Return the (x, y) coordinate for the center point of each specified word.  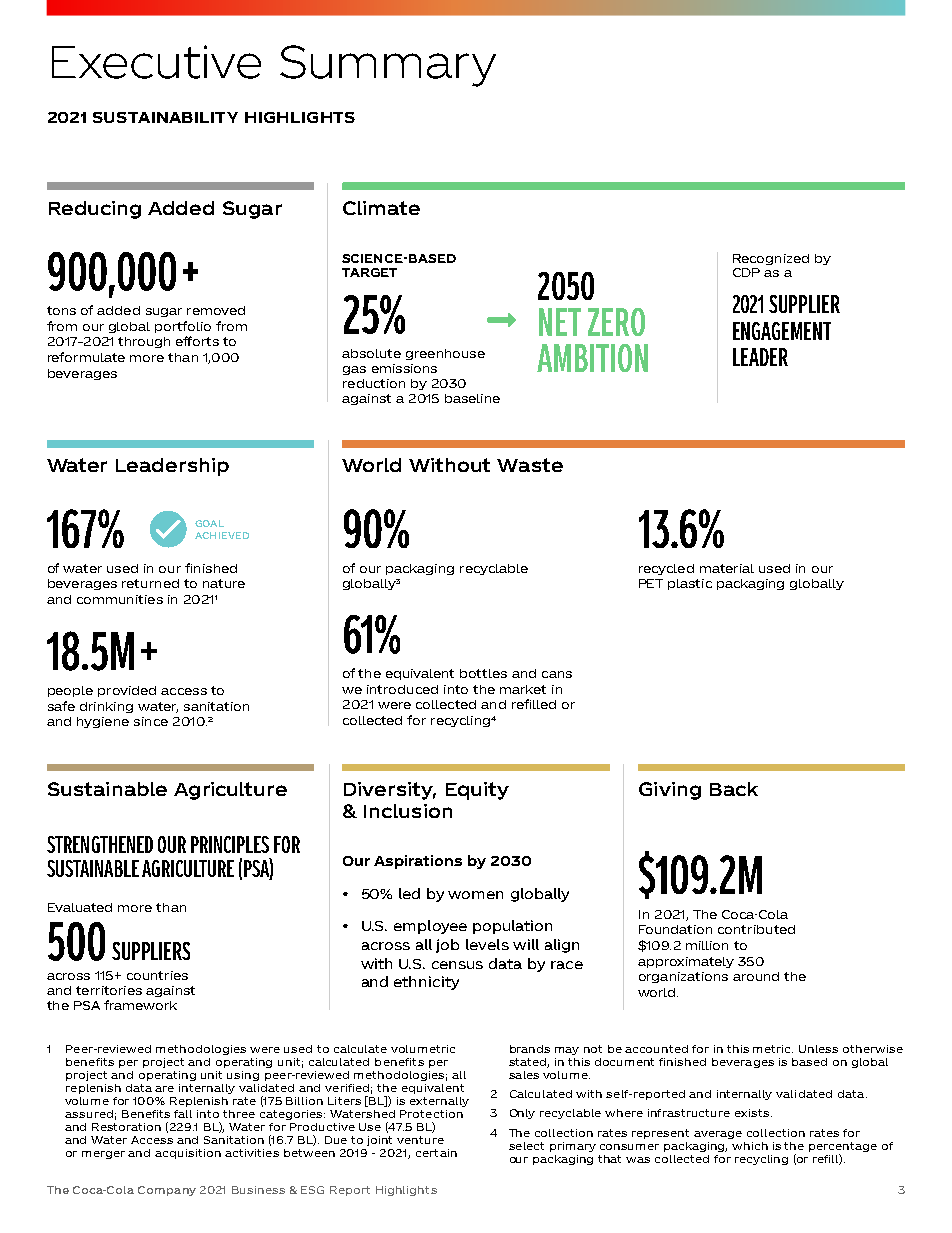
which (750, 1146)
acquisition (188, 1154)
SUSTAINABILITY (165, 117)
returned (150, 583)
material (727, 568)
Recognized (771, 259)
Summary (388, 66)
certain (436, 1153)
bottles (483, 673)
